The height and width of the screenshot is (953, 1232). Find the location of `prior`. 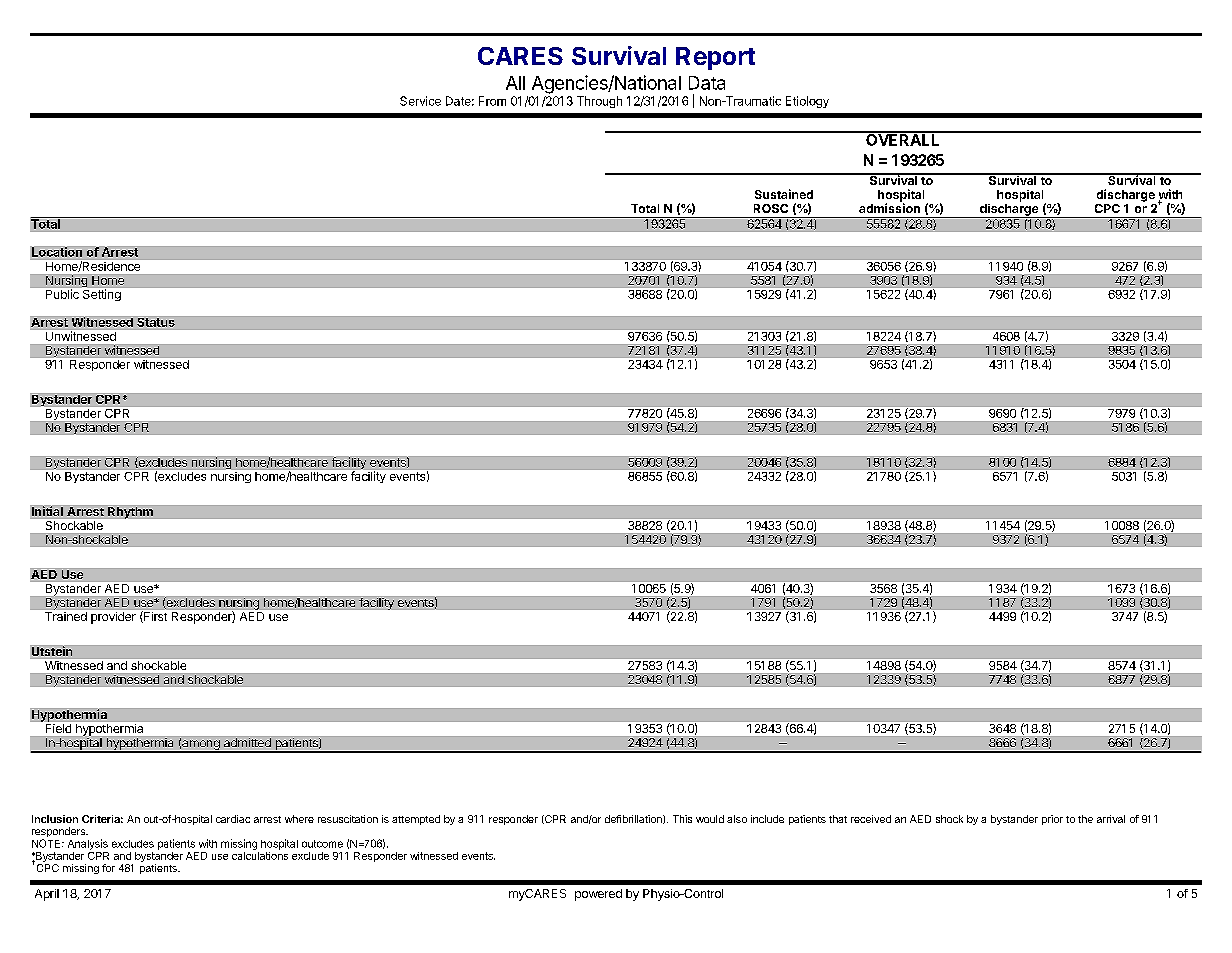

prior is located at coordinates (1052, 820).
